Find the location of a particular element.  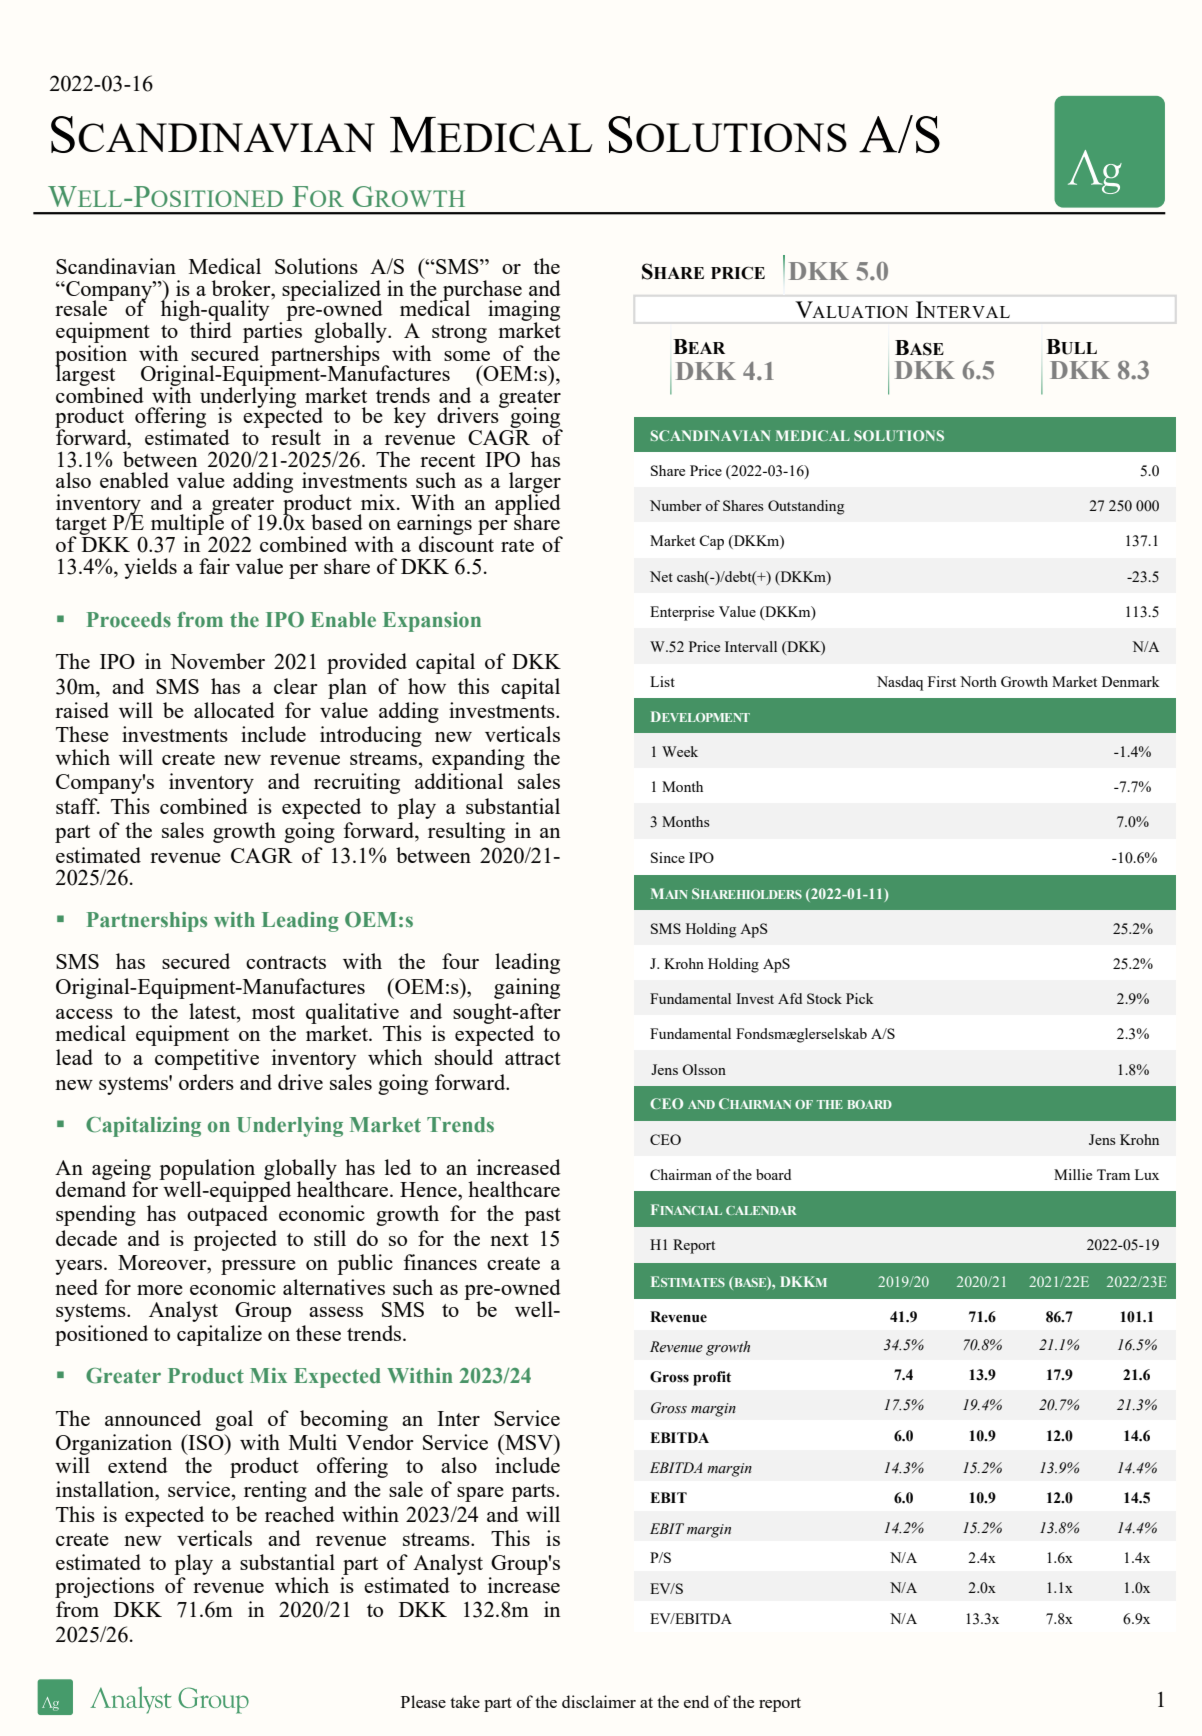

Outstanding is located at coordinates (806, 507).
